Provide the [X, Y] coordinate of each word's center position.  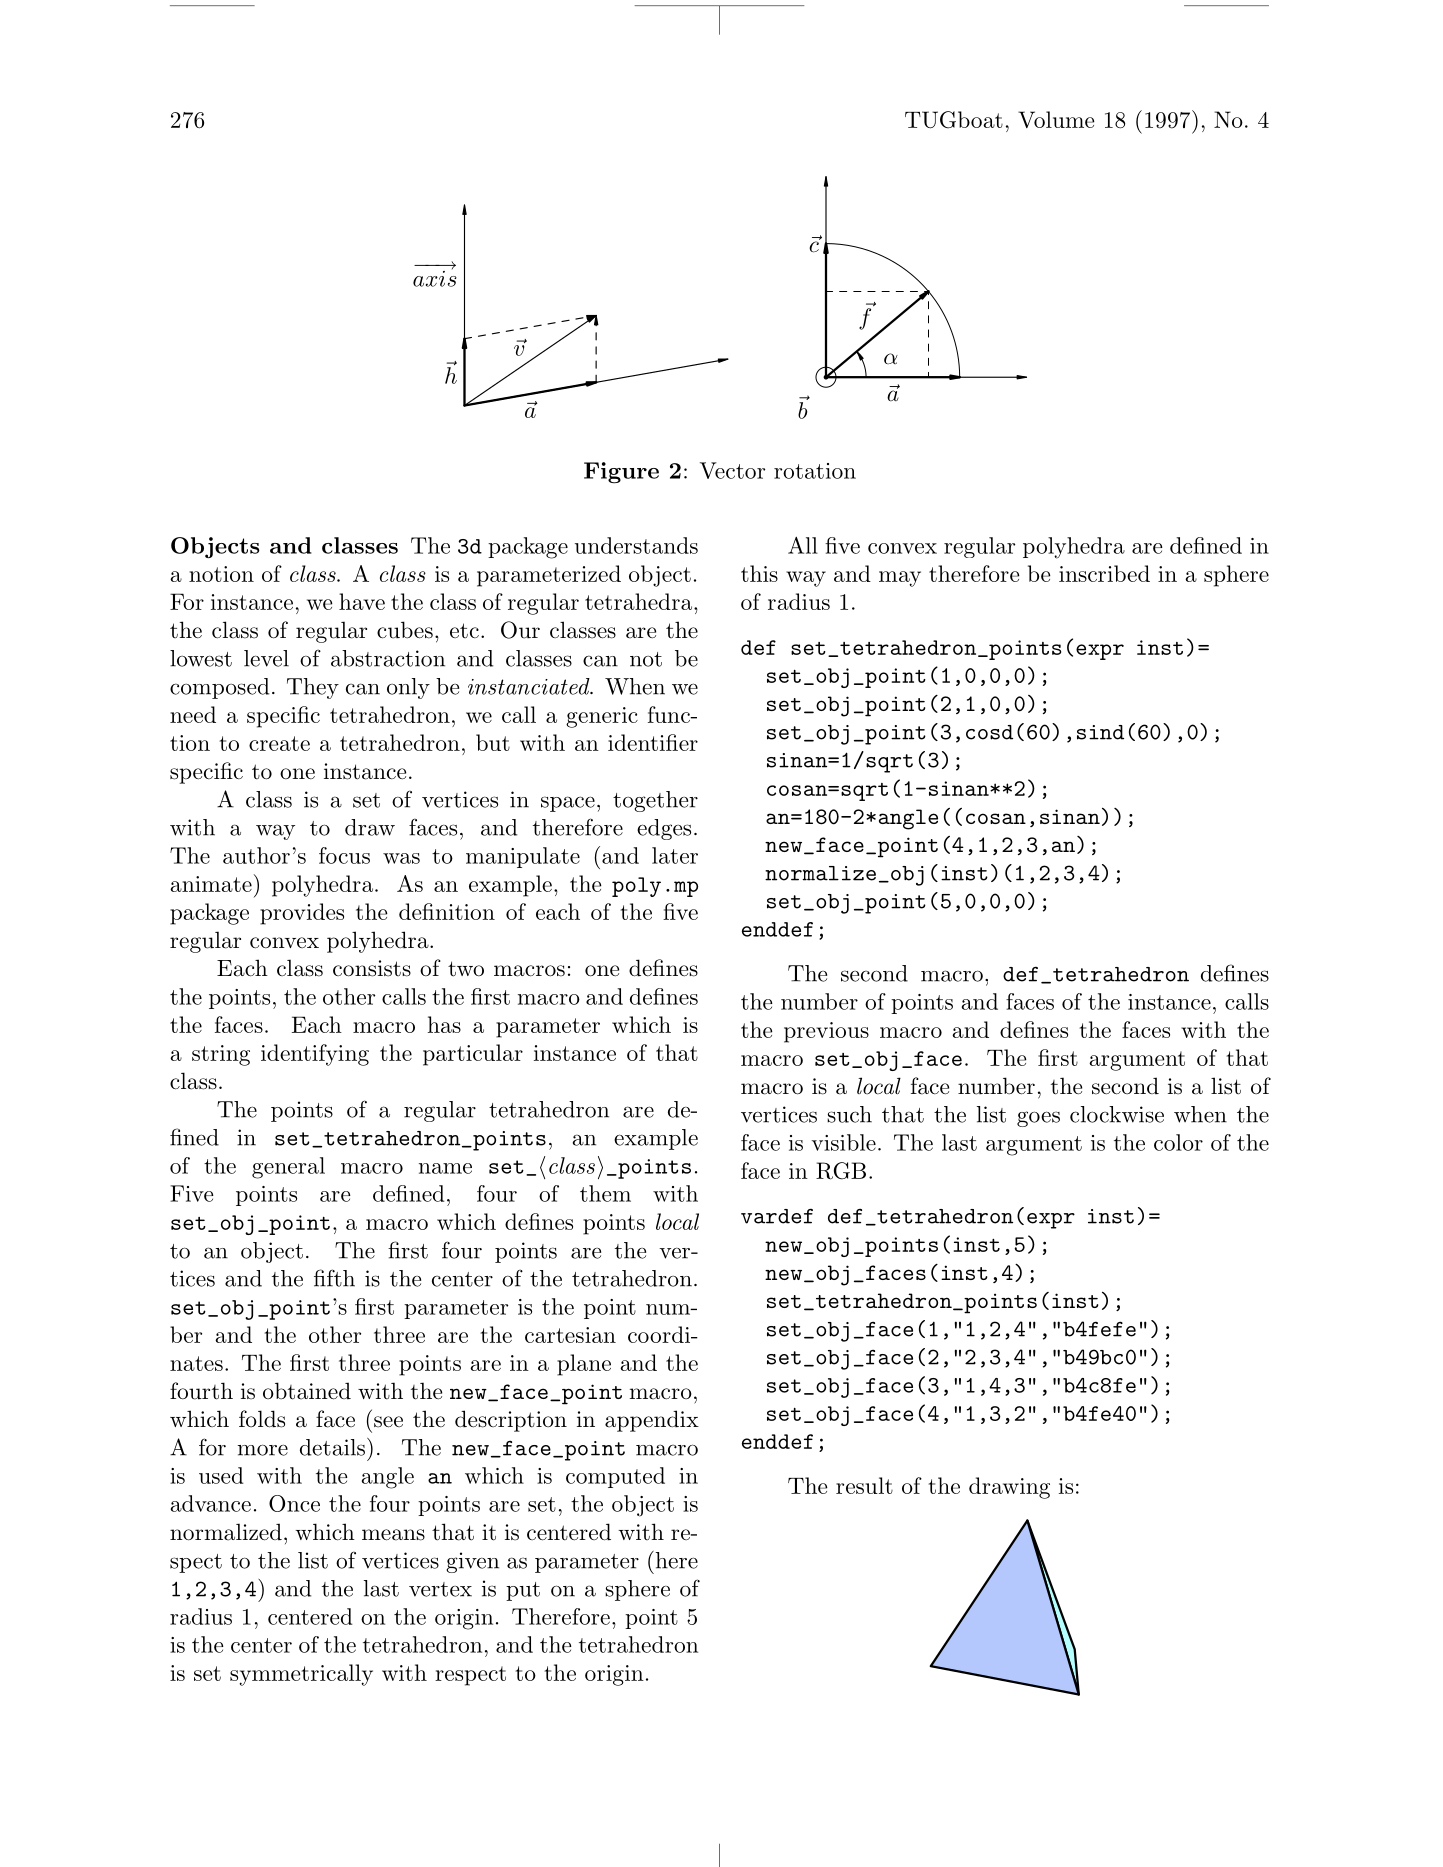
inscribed [1104, 573]
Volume [1056, 119]
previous [826, 1032]
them [605, 1193]
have [362, 601]
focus [344, 855]
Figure [621, 473]
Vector [732, 470]
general [288, 1168]
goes [1038, 1119]
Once [294, 1503]
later [675, 855]
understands [636, 545]
